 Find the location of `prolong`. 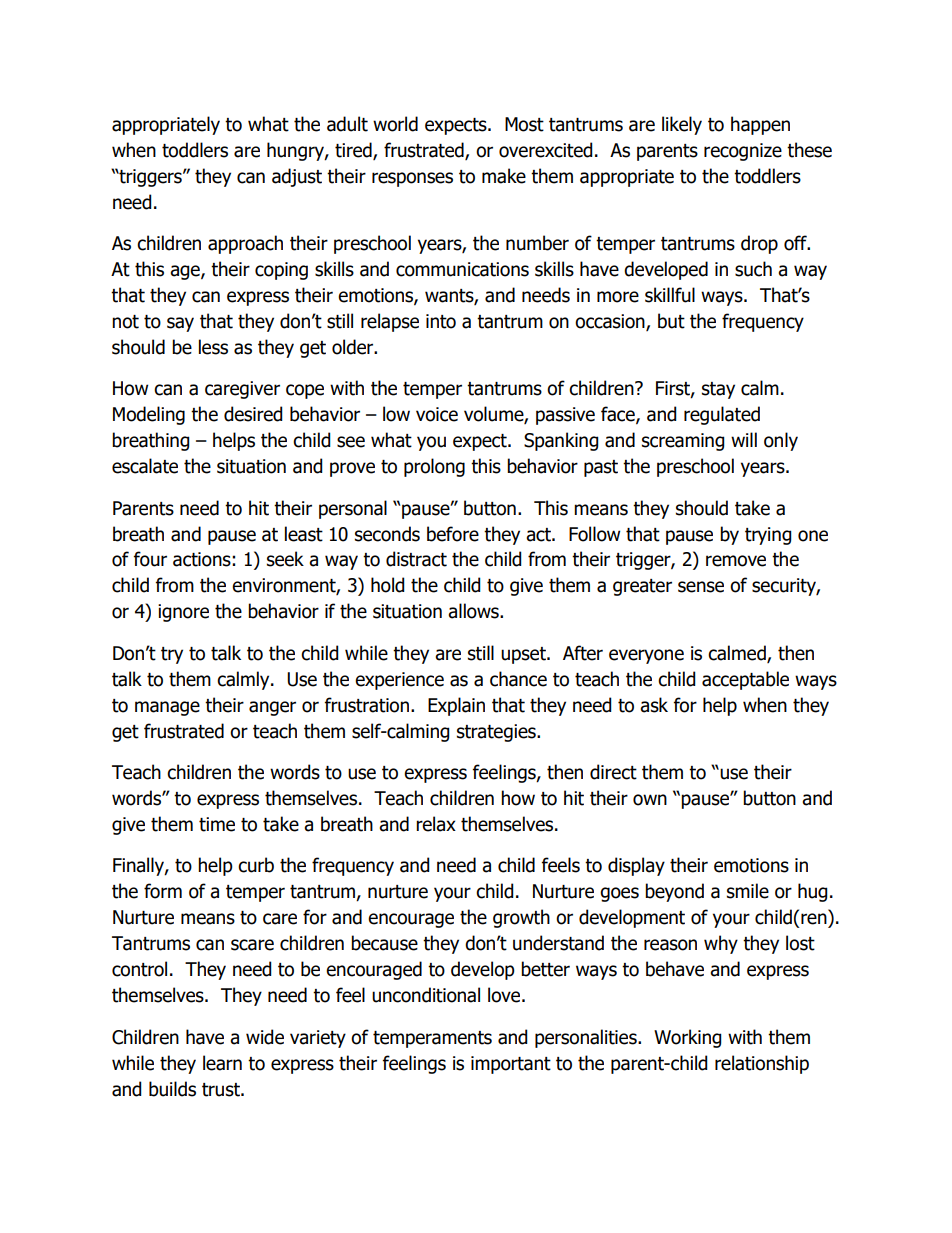

prolong is located at coordinates (434, 467).
